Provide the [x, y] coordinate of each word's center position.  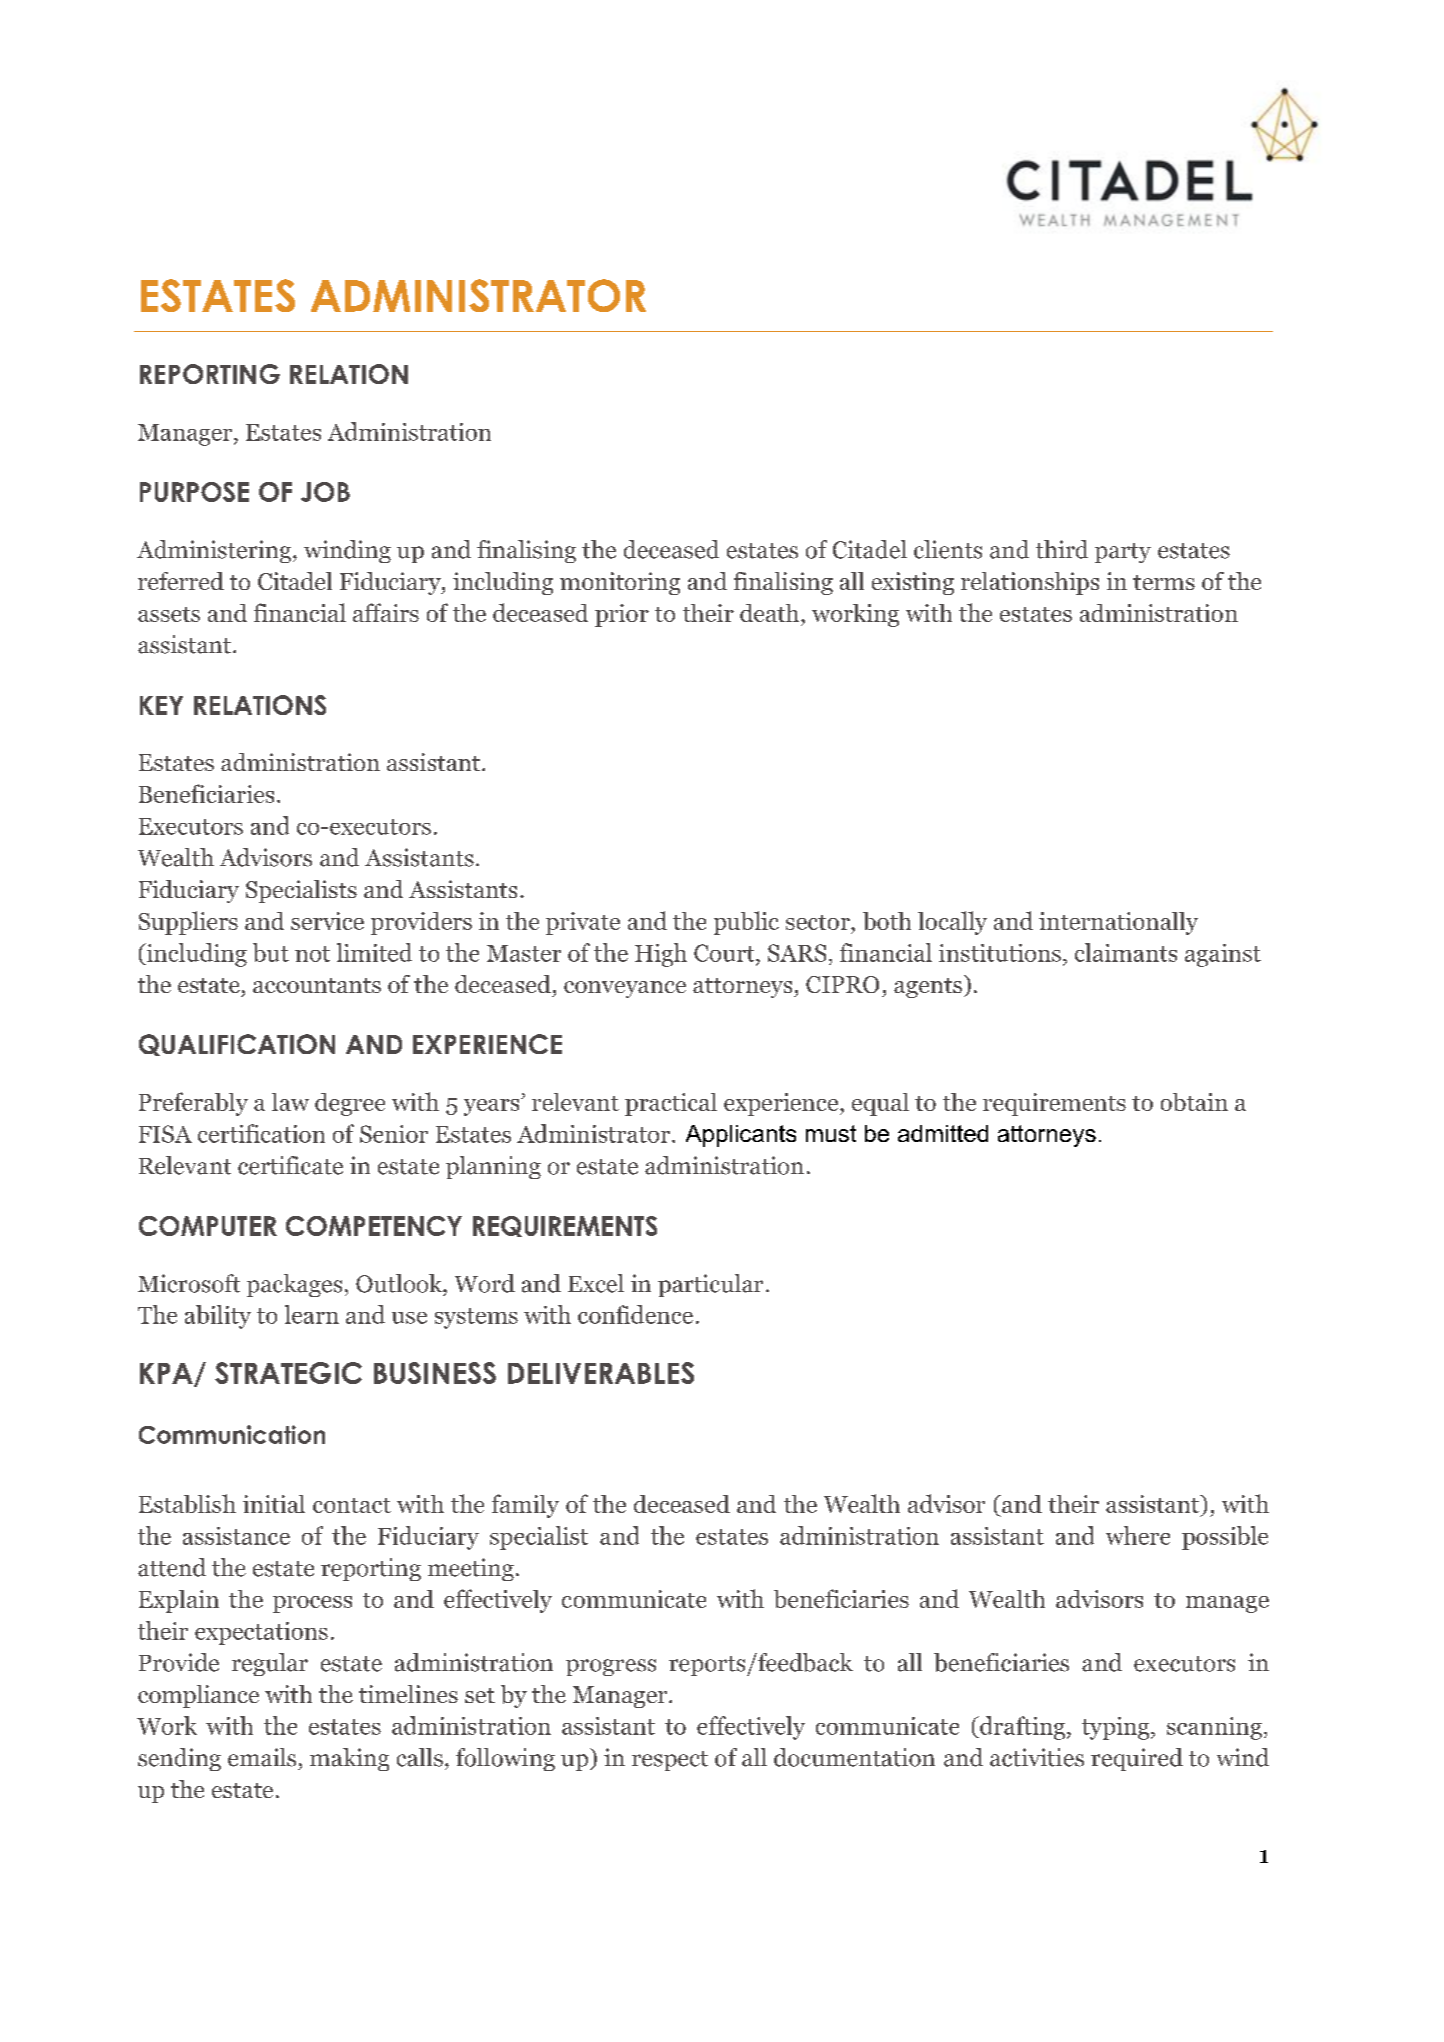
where [1138, 1535]
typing [1117, 1728]
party [1123, 553]
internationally [1118, 923]
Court [725, 953]
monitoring [620, 583]
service [327, 921]
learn [312, 1314]
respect [670, 1761]
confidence [635, 1314]
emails [262, 1757]
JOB [325, 492]
